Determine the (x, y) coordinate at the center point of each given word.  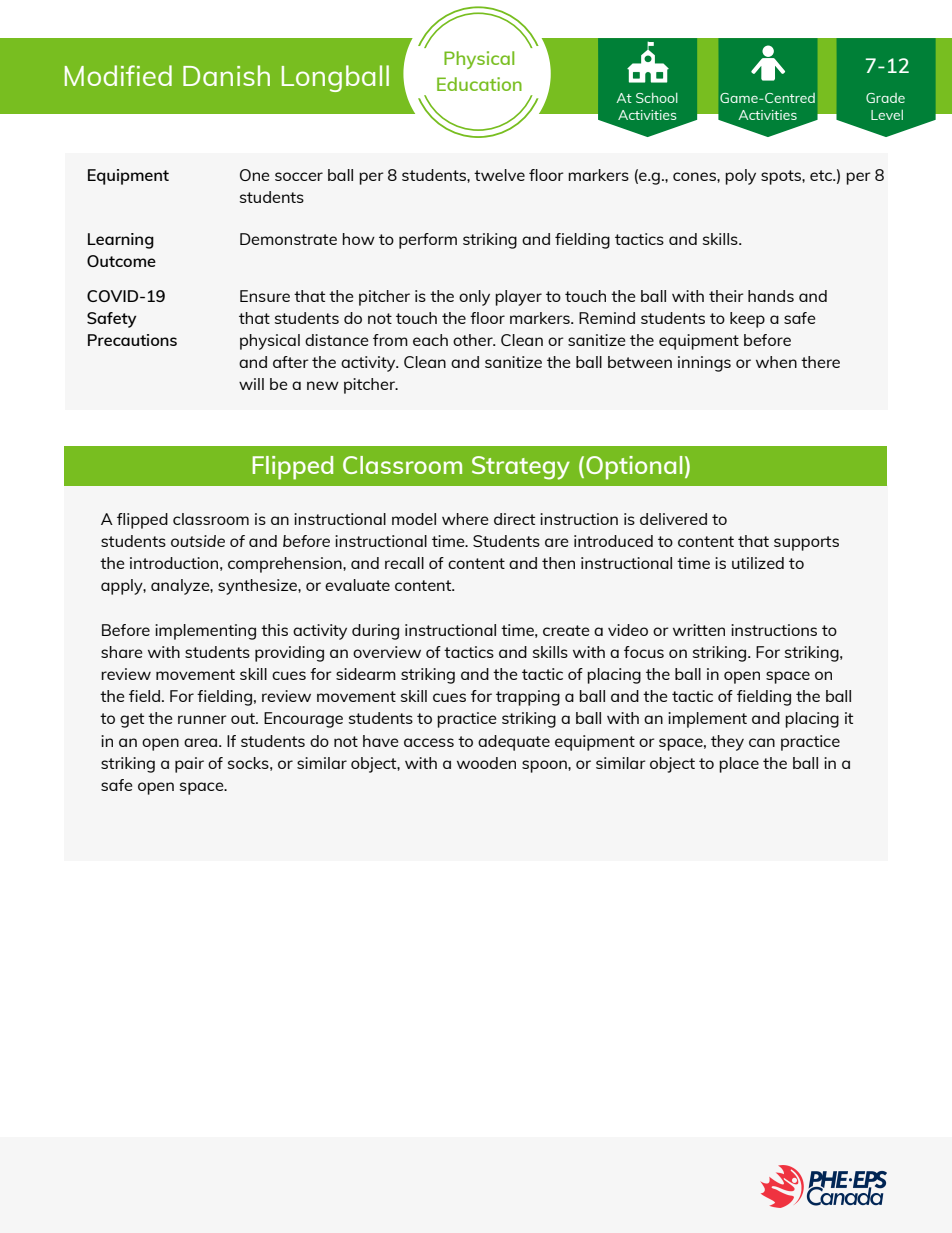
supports (806, 543)
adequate (514, 743)
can (762, 742)
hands (771, 296)
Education (479, 84)
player (518, 298)
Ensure (265, 296)
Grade (885, 98)
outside (198, 541)
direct (514, 519)
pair (189, 765)
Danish (226, 75)
